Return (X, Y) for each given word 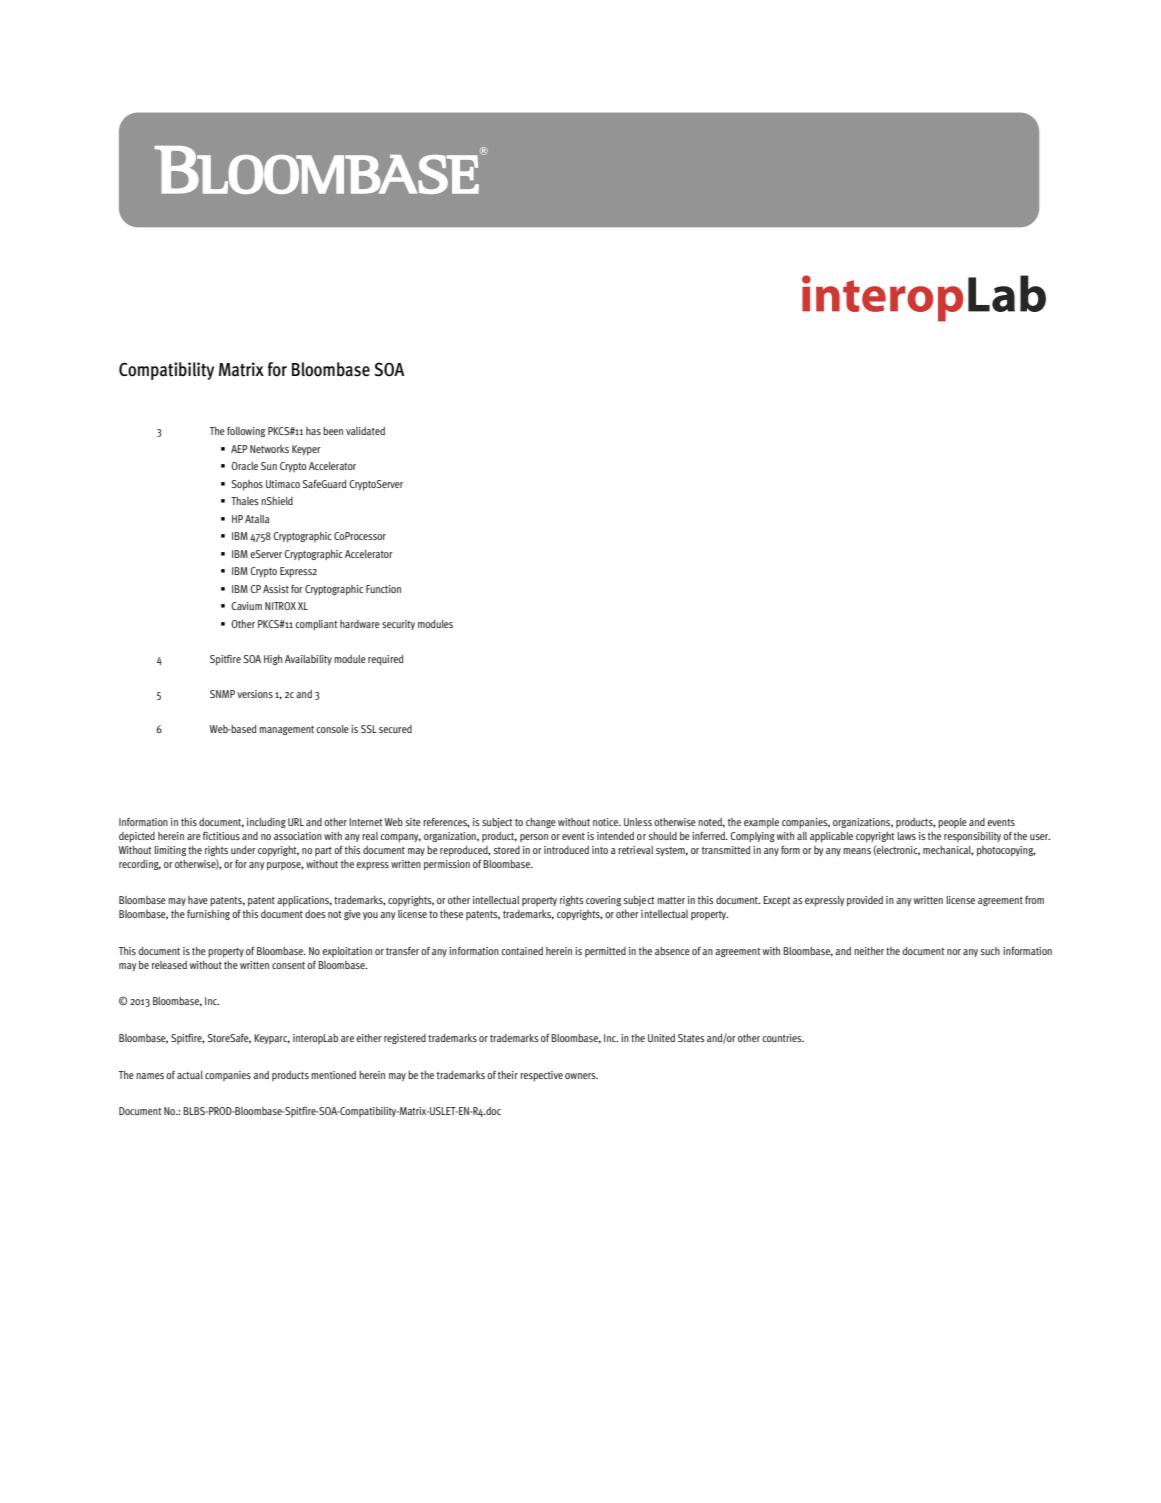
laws (906, 836)
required (385, 660)
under (243, 850)
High (273, 660)
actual (190, 1075)
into (600, 850)
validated (365, 431)
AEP (239, 449)
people (952, 823)
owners (581, 1076)
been (333, 431)
